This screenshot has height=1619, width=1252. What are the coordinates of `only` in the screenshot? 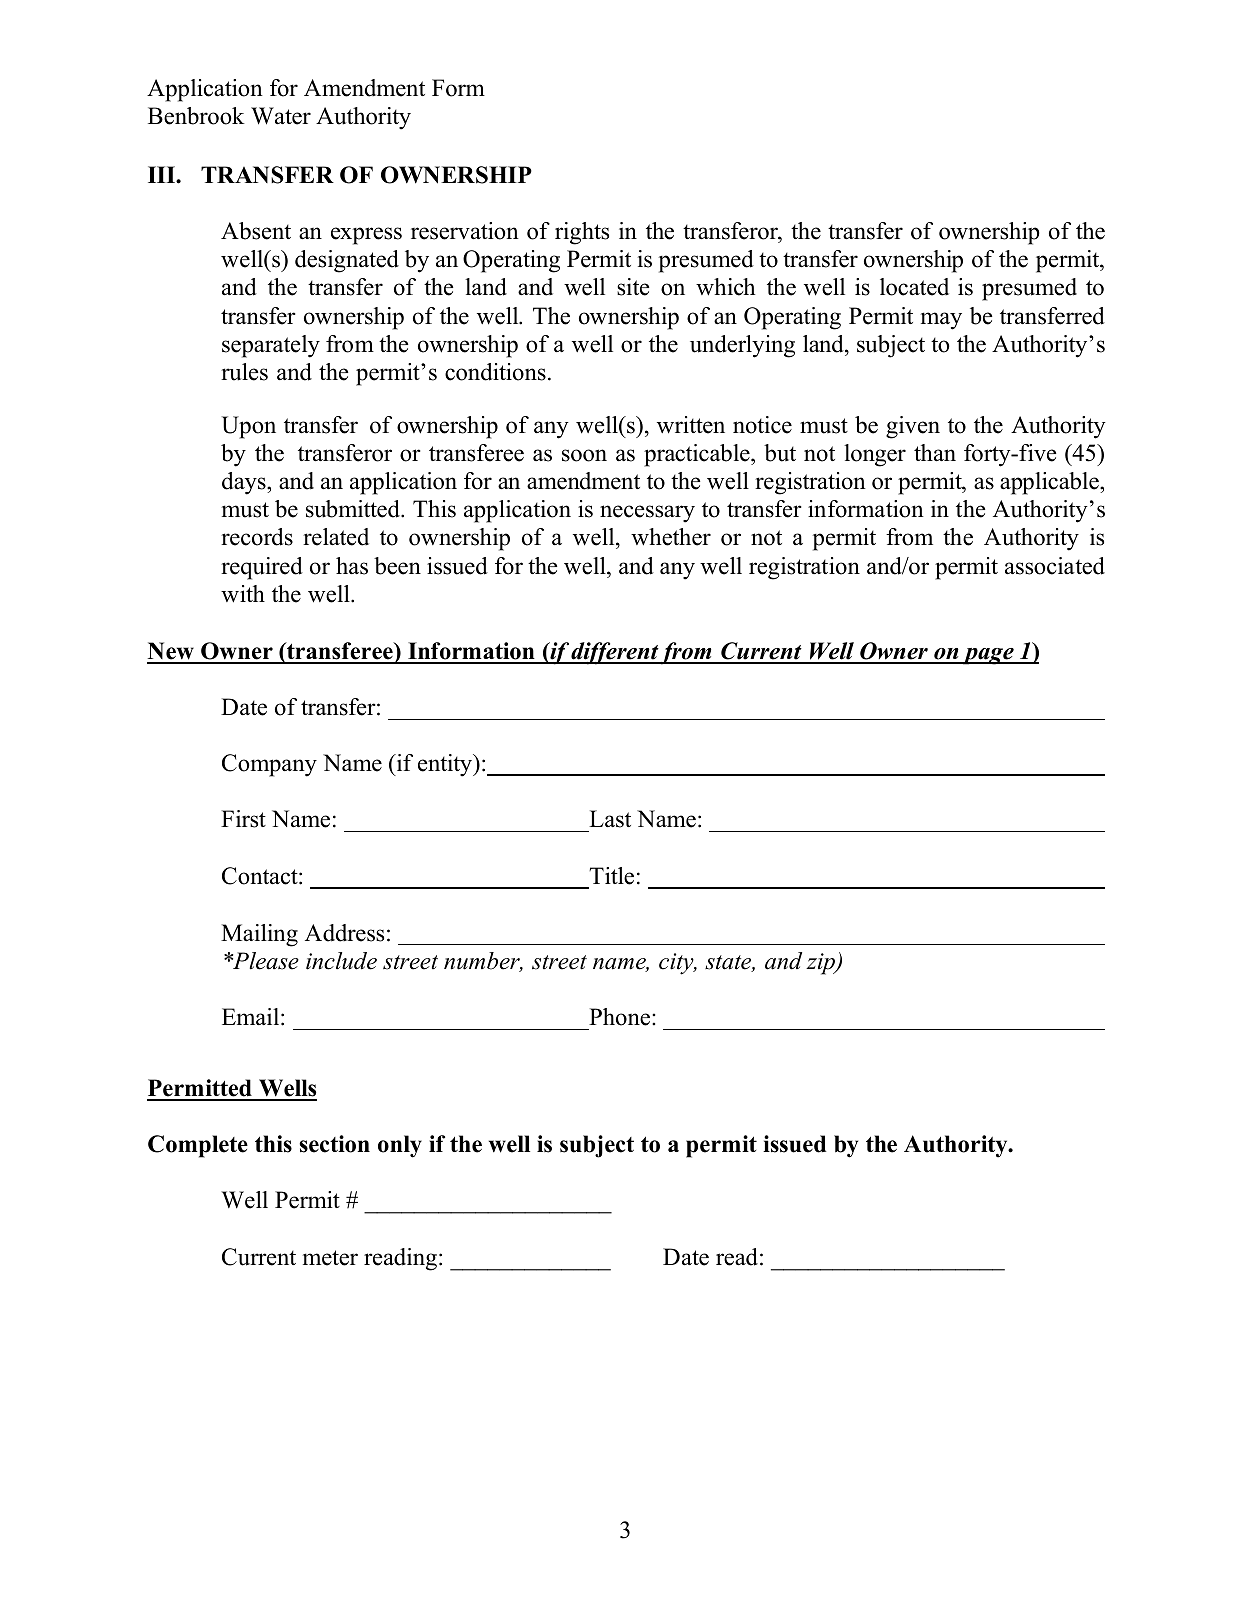 It's located at (400, 1146).
